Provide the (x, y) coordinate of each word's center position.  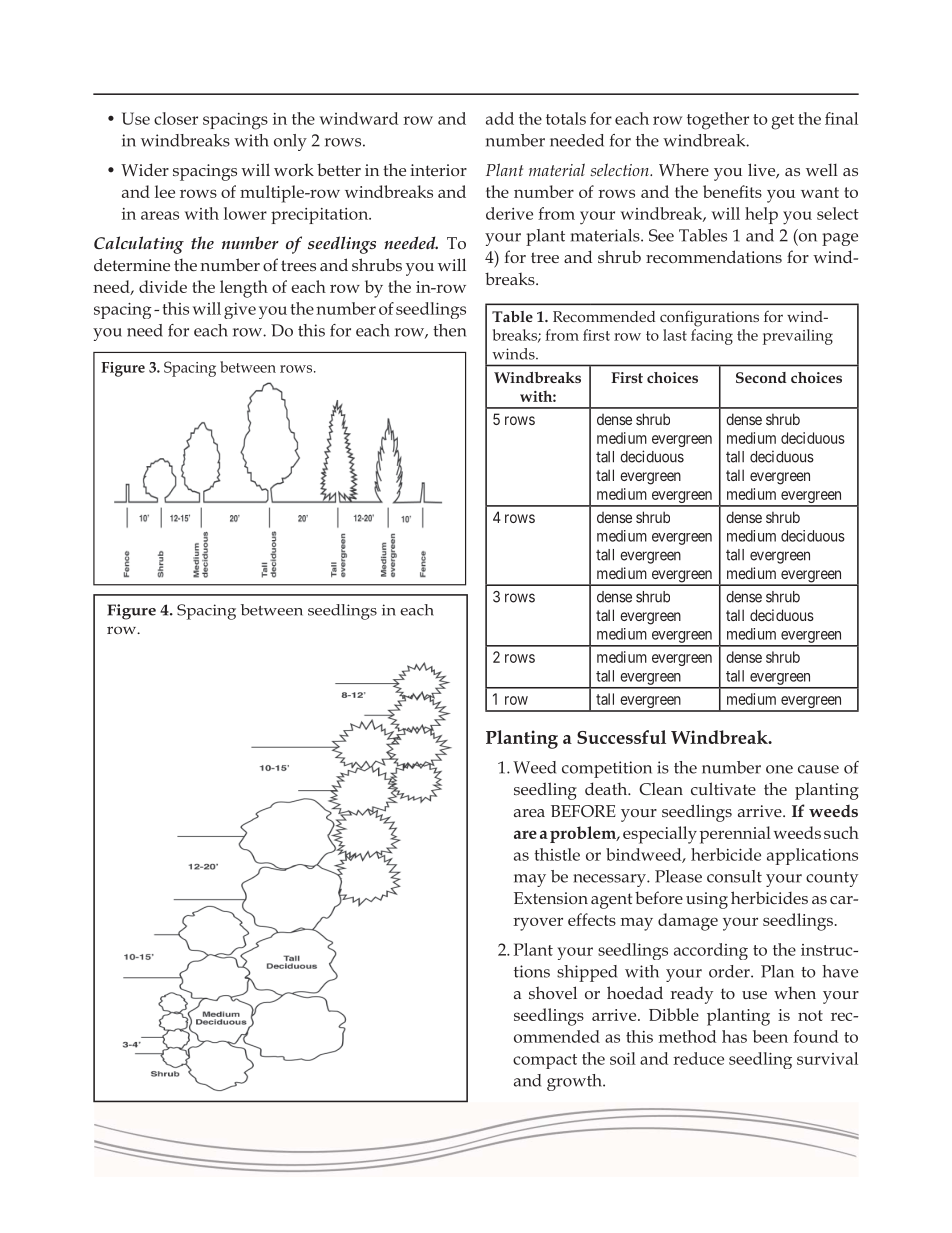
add (500, 118)
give (240, 311)
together (718, 121)
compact (545, 1061)
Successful (621, 737)
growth (575, 1082)
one (779, 769)
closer (176, 118)
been (770, 1036)
